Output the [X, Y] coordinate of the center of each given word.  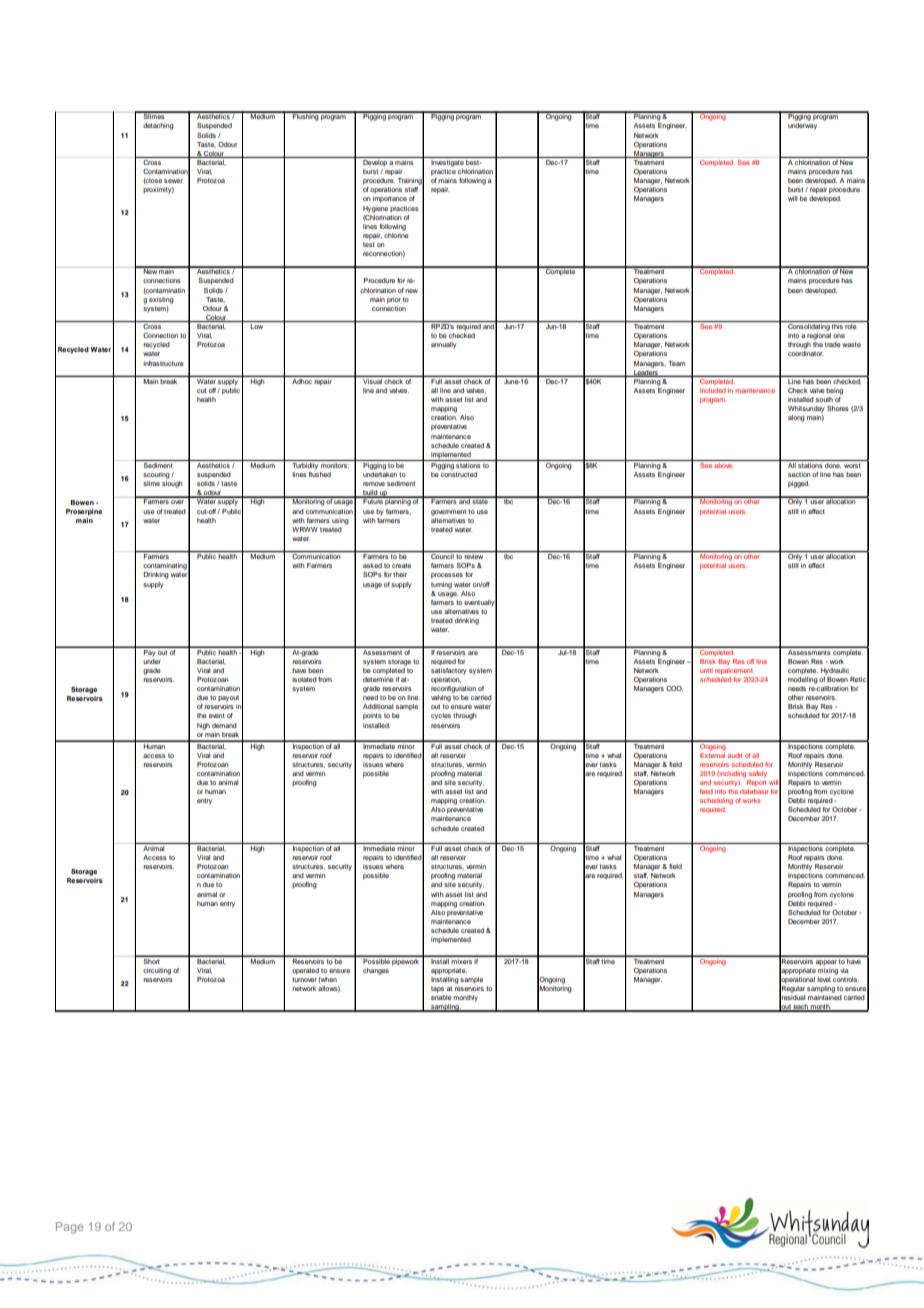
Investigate [447, 162]
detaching [158, 126]
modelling [803, 680]
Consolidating [808, 326]
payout [228, 698]
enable [441, 997]
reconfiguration [453, 689]
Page [69, 1228]
